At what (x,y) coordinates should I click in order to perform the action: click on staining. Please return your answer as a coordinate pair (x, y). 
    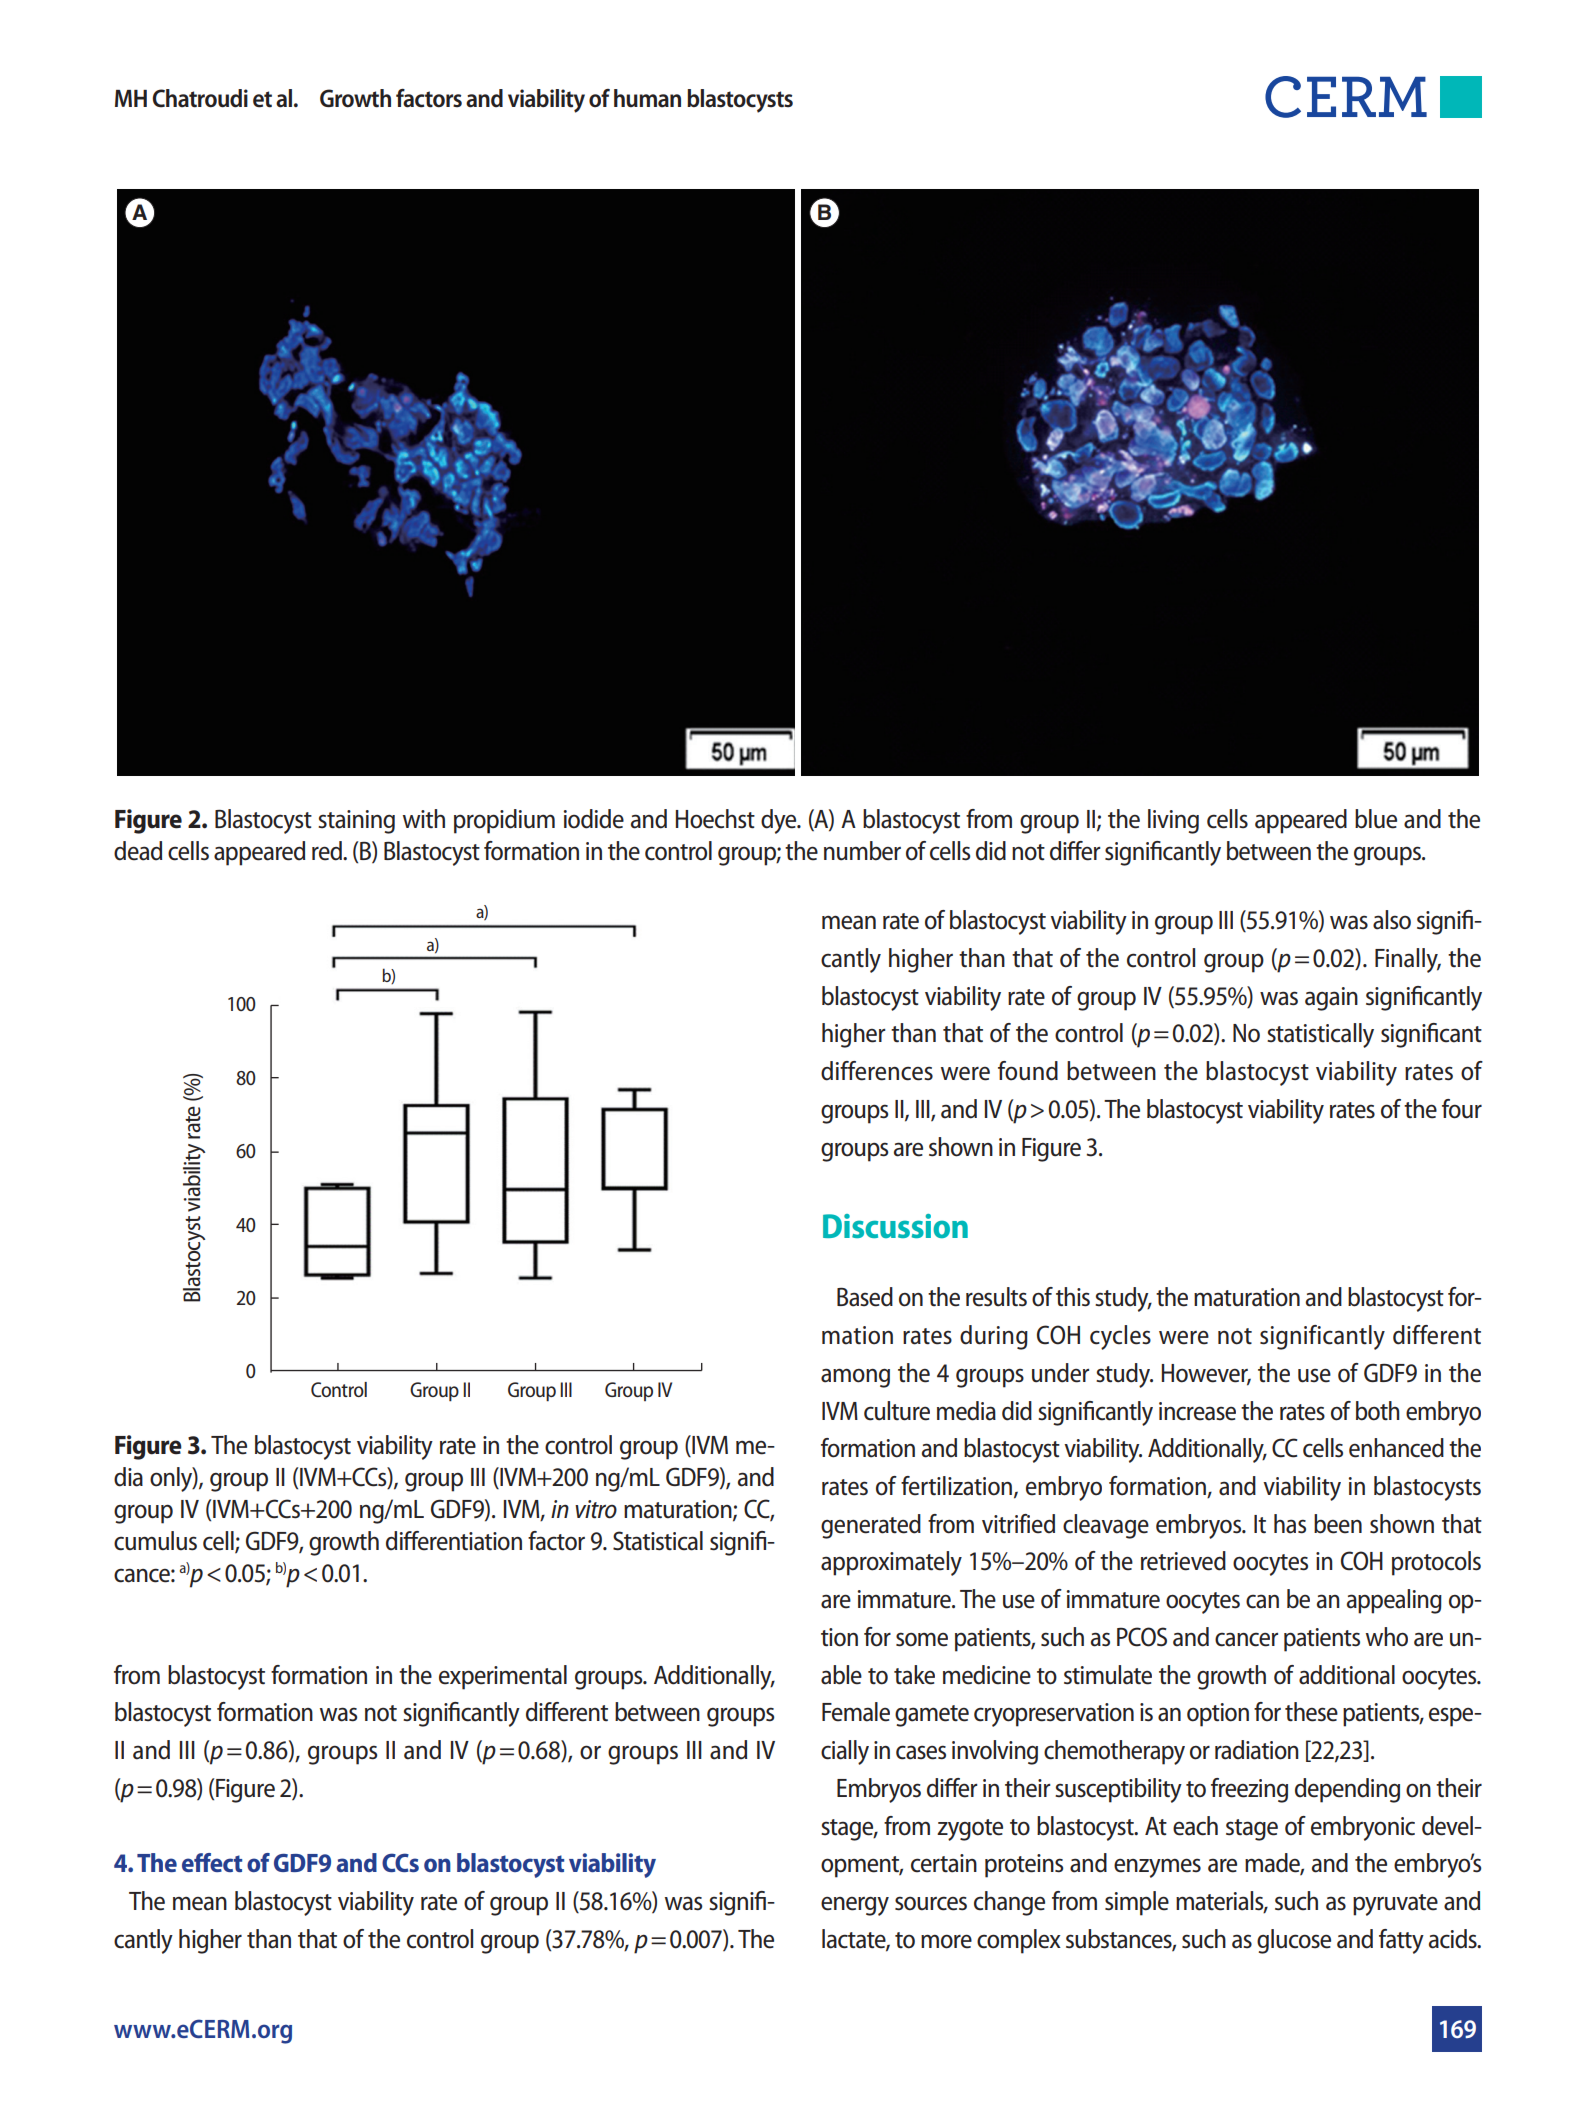
    Looking at the image, I should click on (356, 822).
